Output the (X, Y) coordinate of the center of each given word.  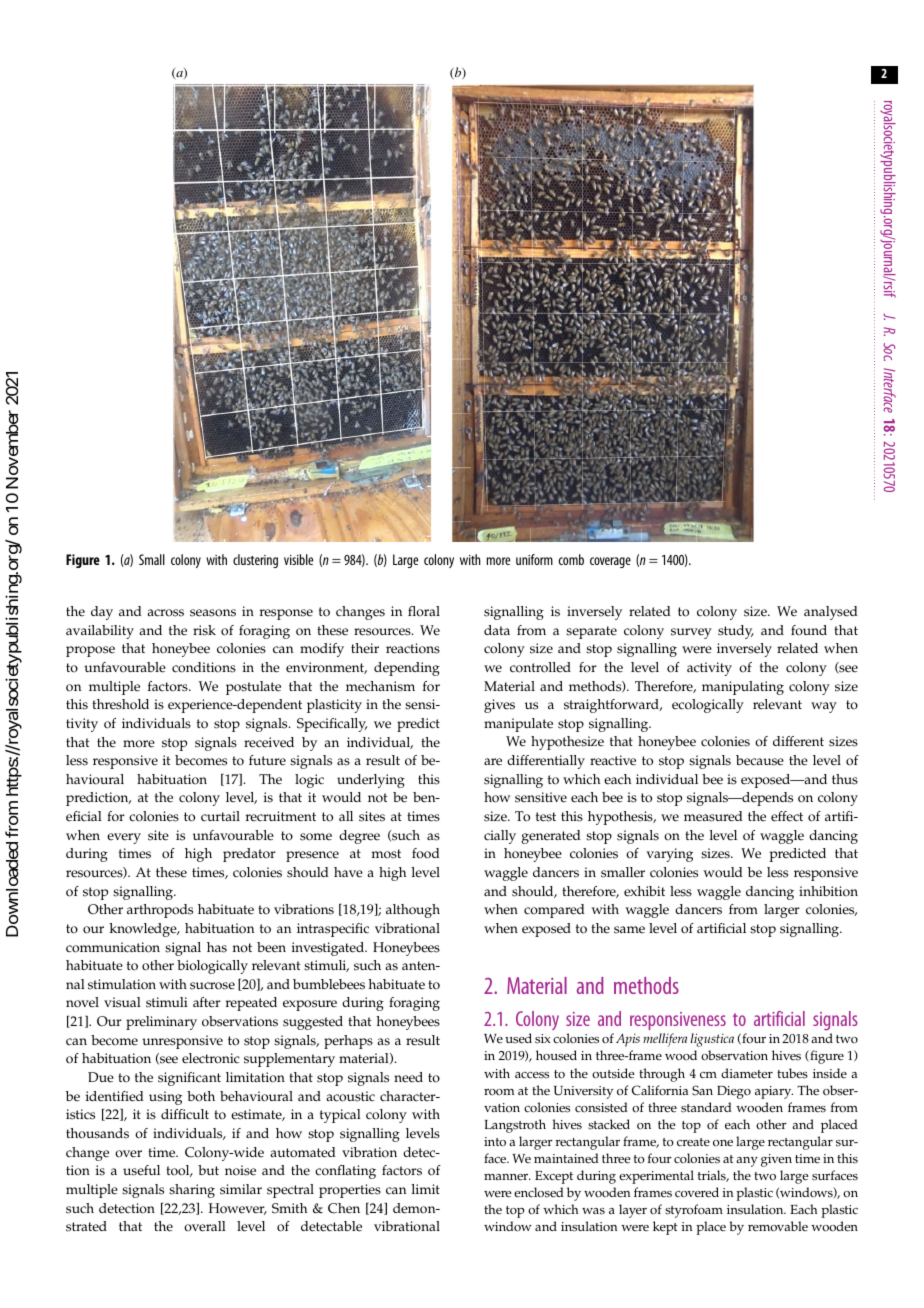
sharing (192, 1191)
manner (507, 1177)
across (165, 613)
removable (778, 1226)
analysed (830, 613)
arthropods (160, 911)
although (413, 911)
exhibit (644, 891)
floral (424, 611)
